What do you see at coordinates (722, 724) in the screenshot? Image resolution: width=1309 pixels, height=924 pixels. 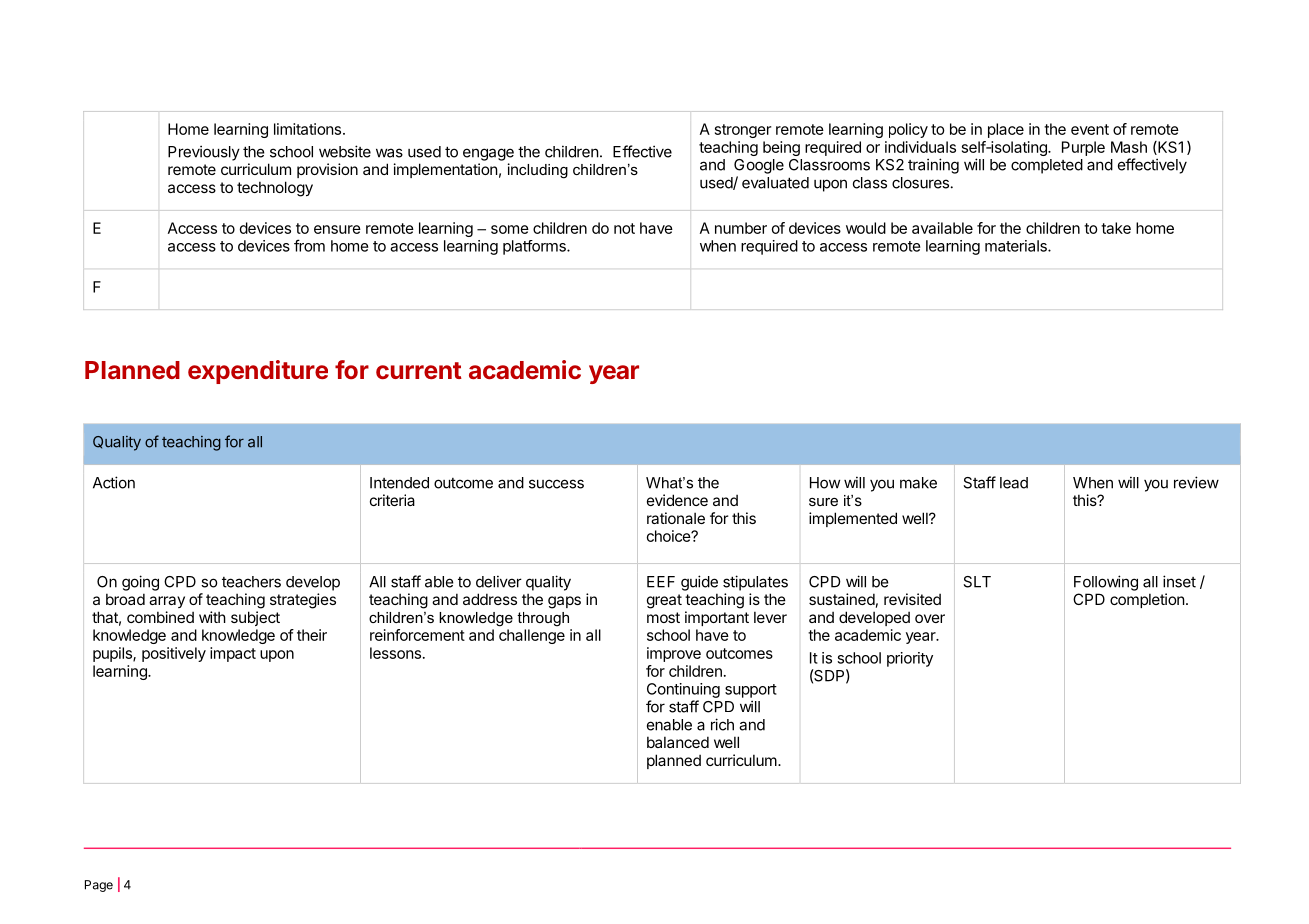 I see `rich` at bounding box center [722, 724].
